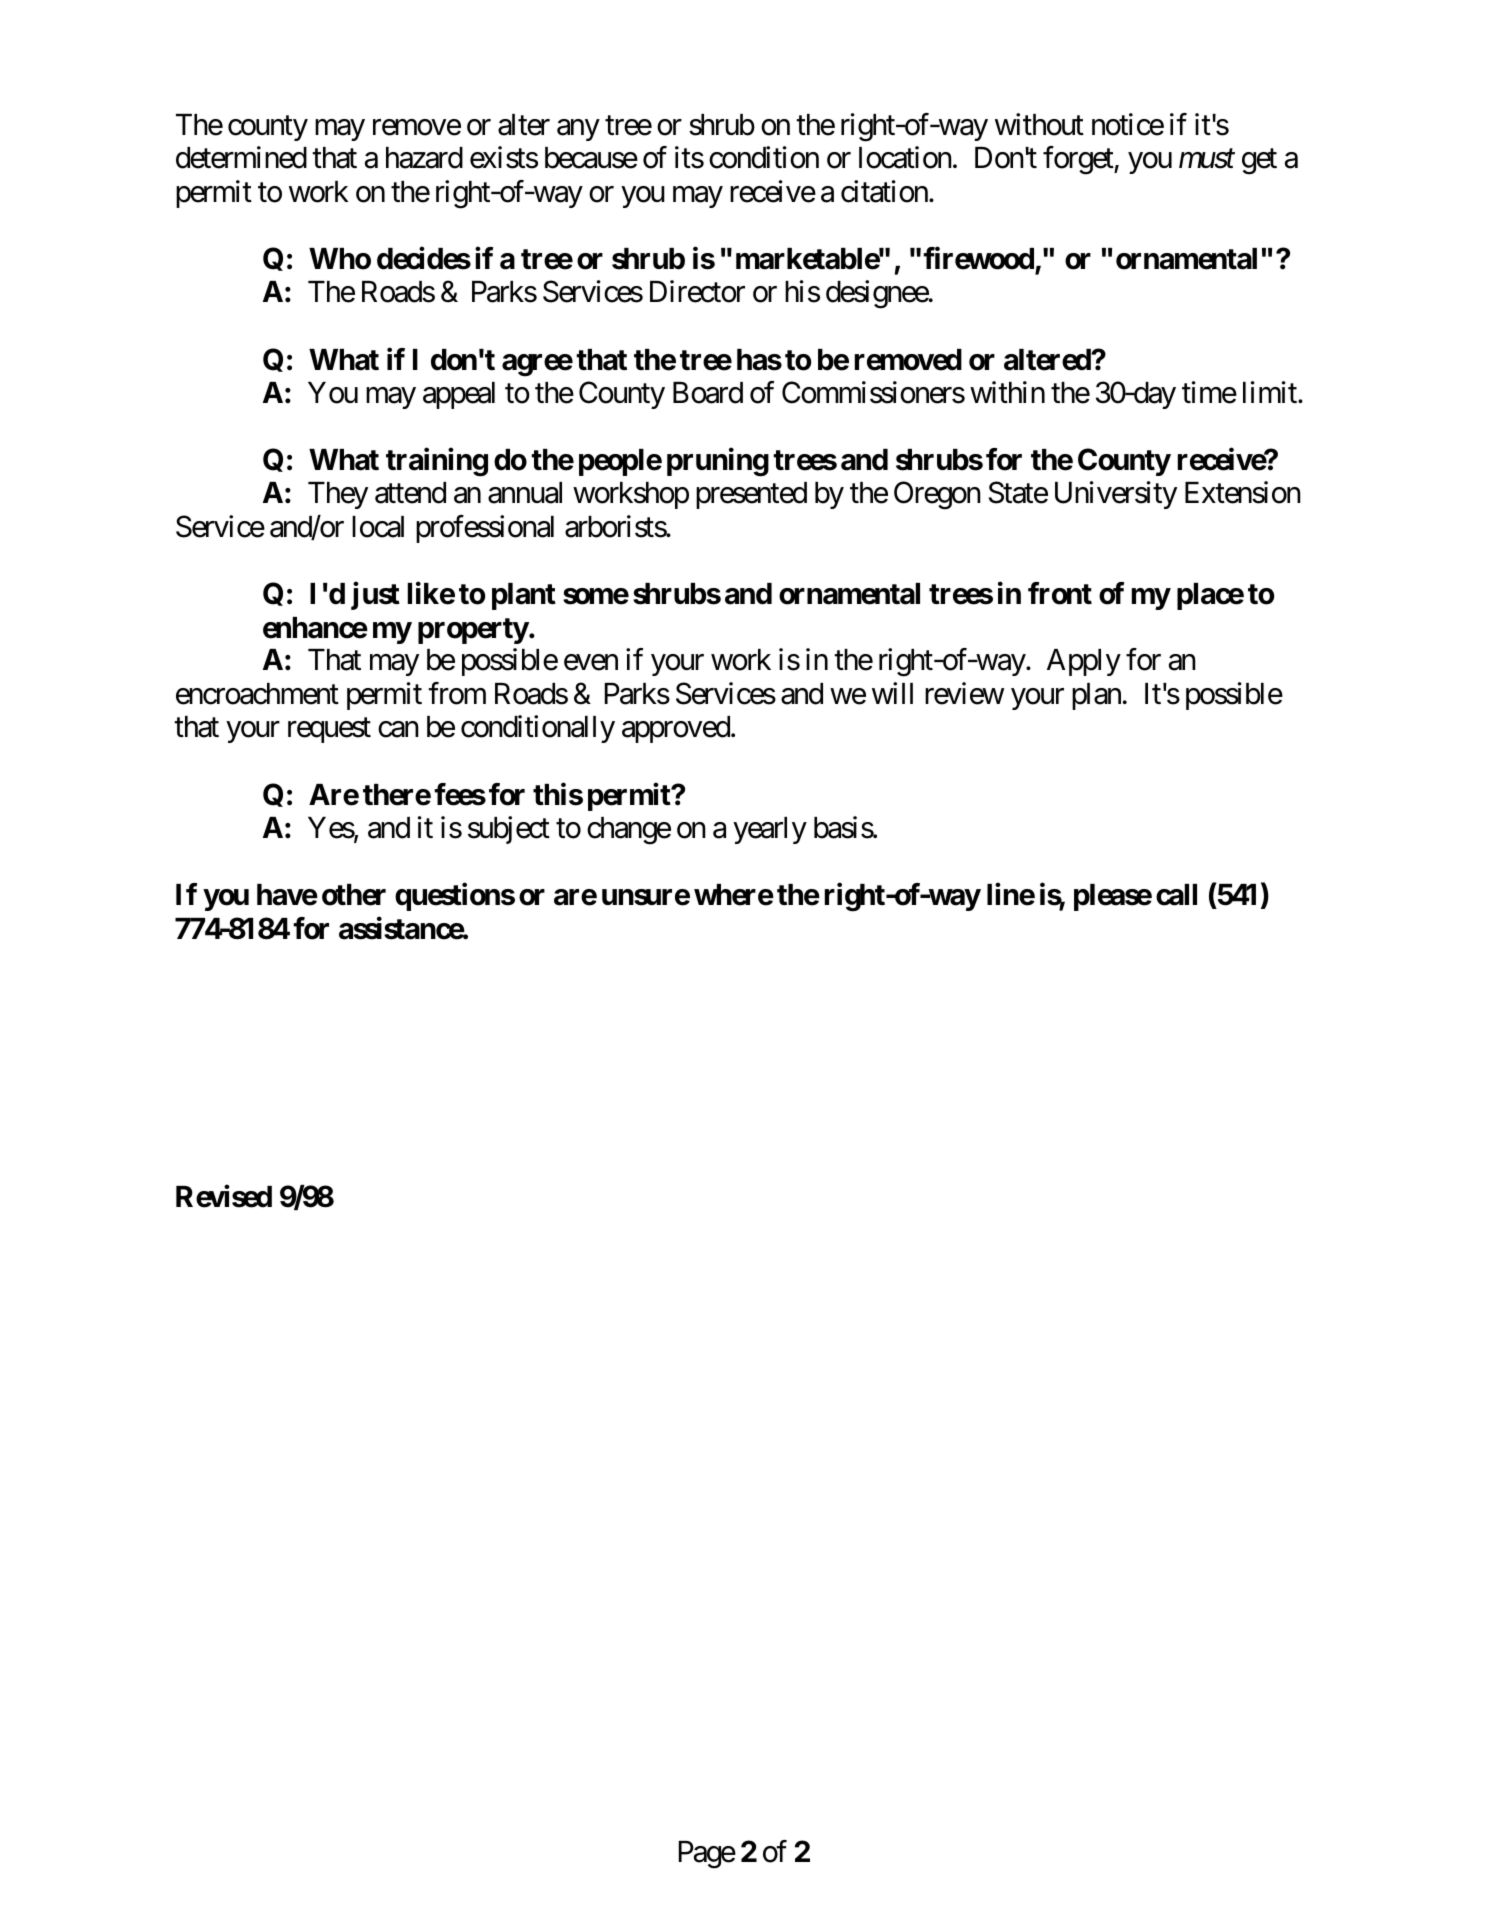 This screenshot has width=1485, height=1921. I want to click on call, so click(1176, 895).
